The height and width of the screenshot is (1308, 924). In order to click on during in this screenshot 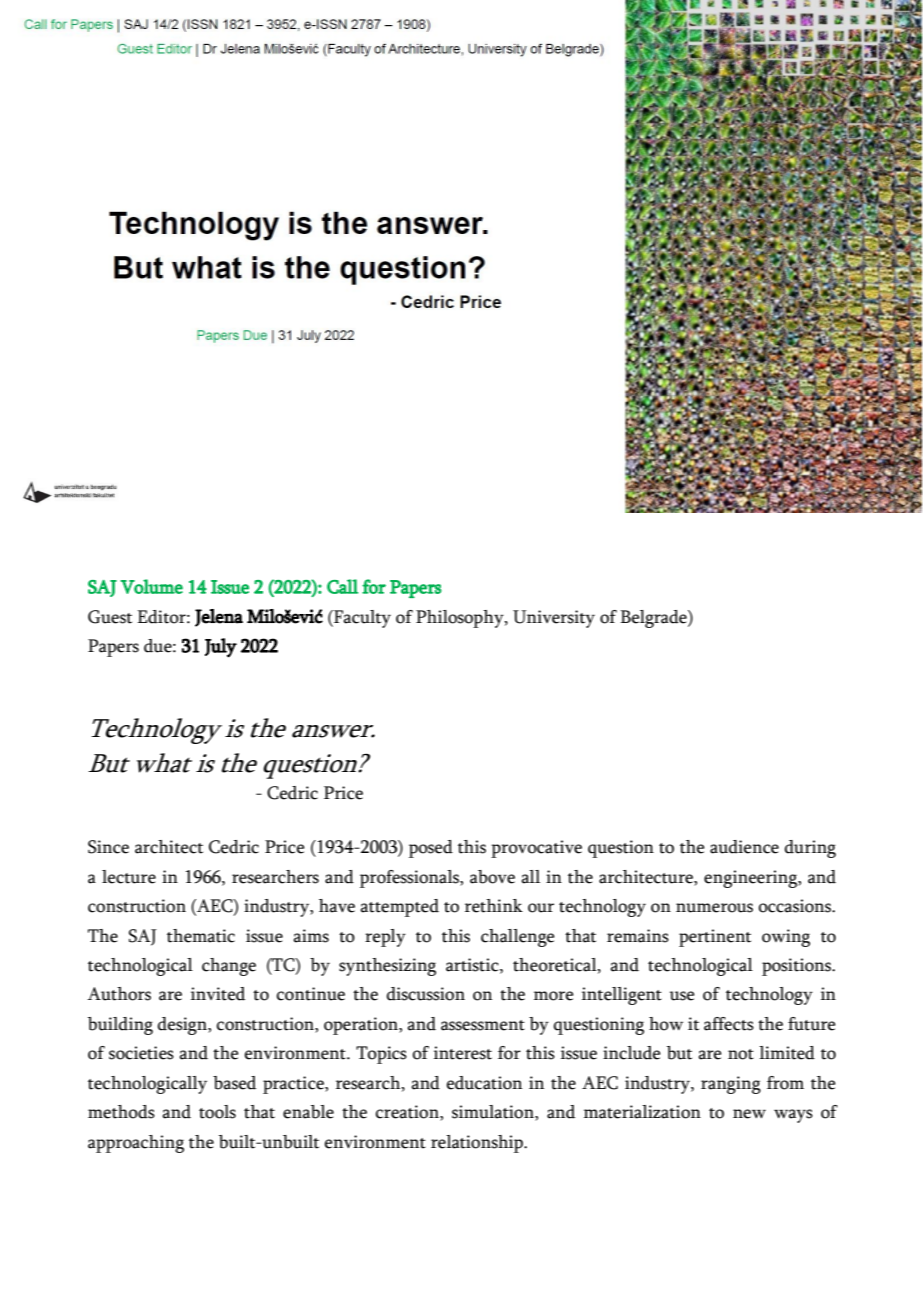, I will do `click(810, 849)`.
